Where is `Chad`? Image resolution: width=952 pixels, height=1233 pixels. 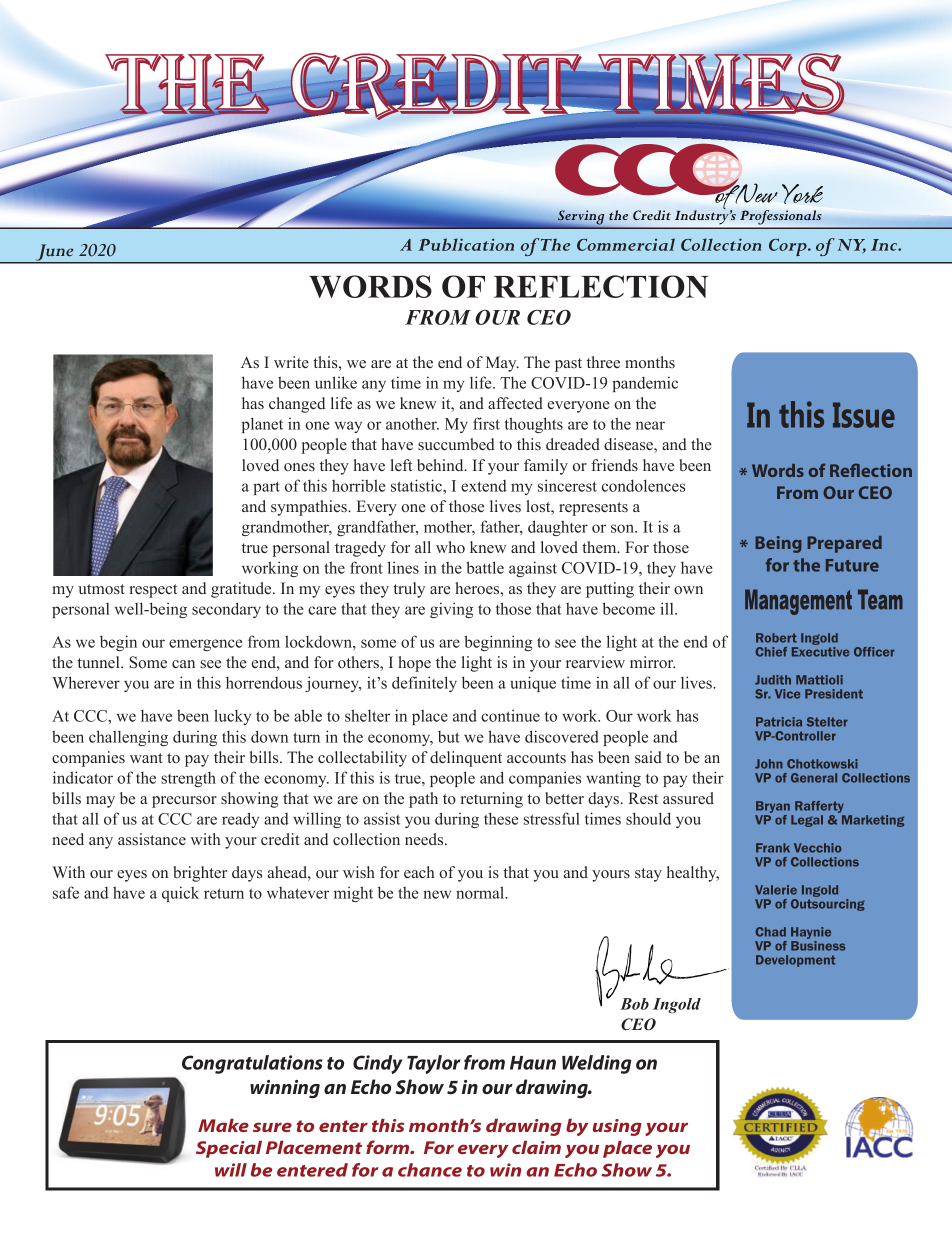
Chad is located at coordinates (771, 932).
